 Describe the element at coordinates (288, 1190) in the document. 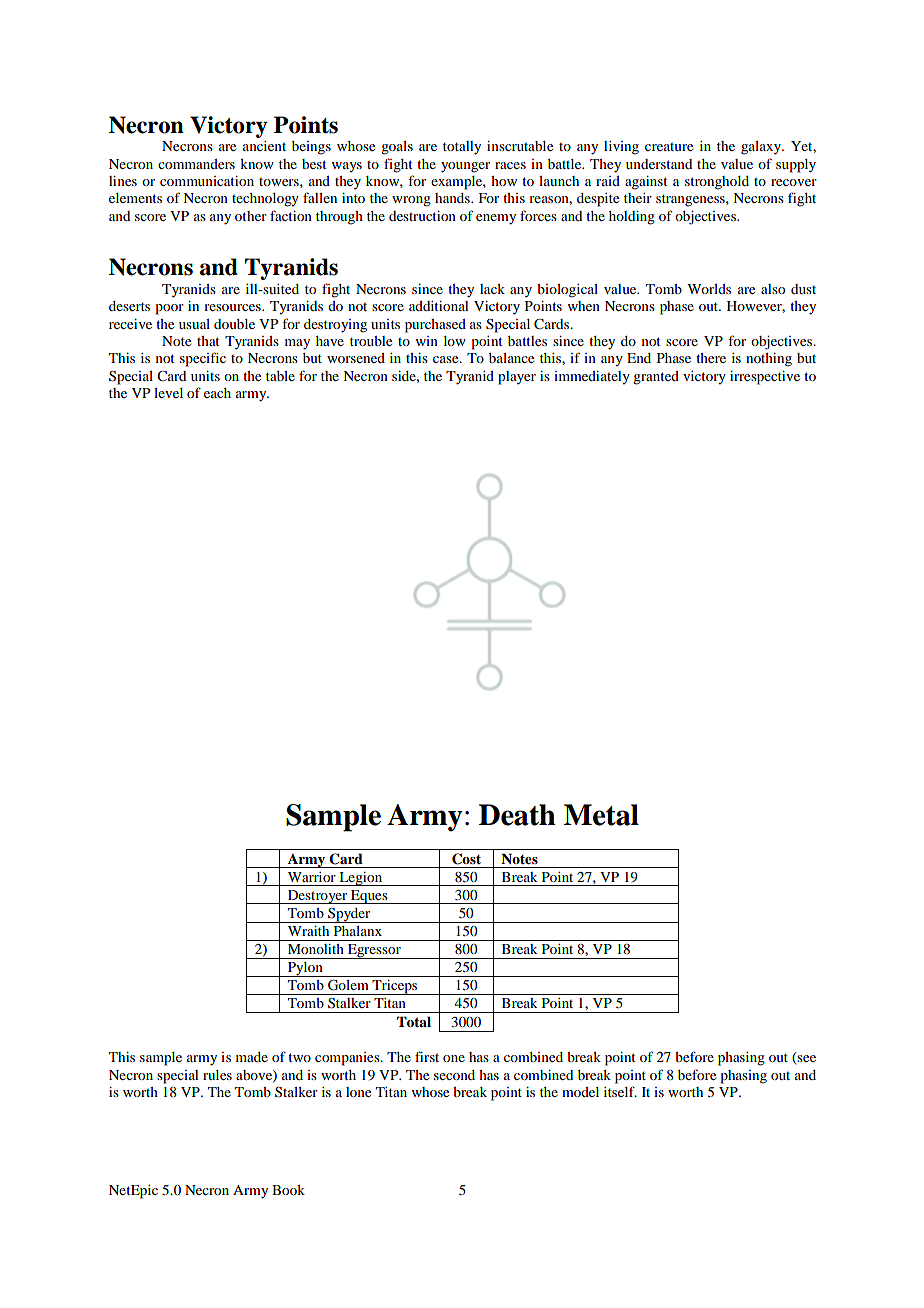

I see `Book` at that location.
